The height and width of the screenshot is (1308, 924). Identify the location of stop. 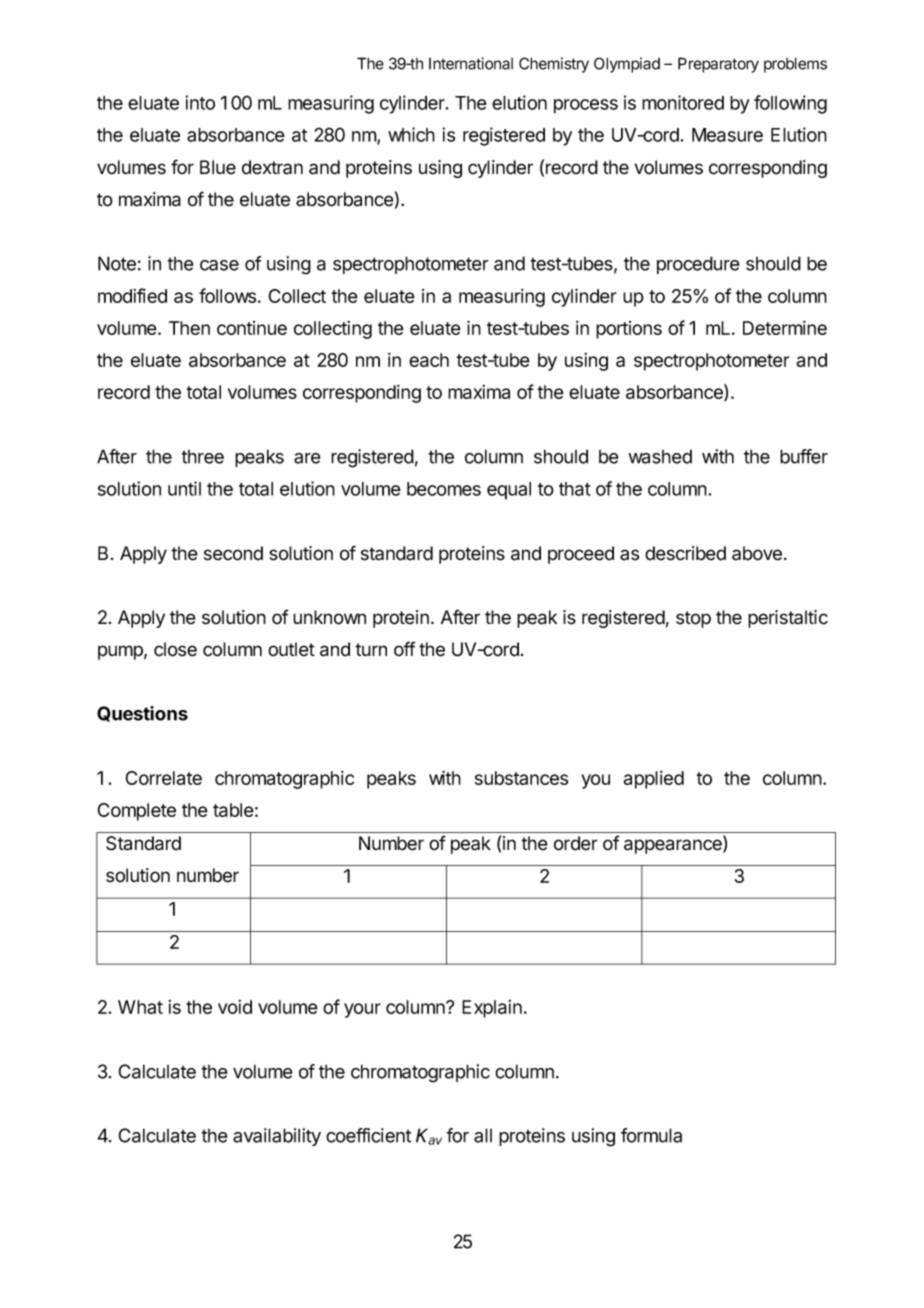
(693, 619).
